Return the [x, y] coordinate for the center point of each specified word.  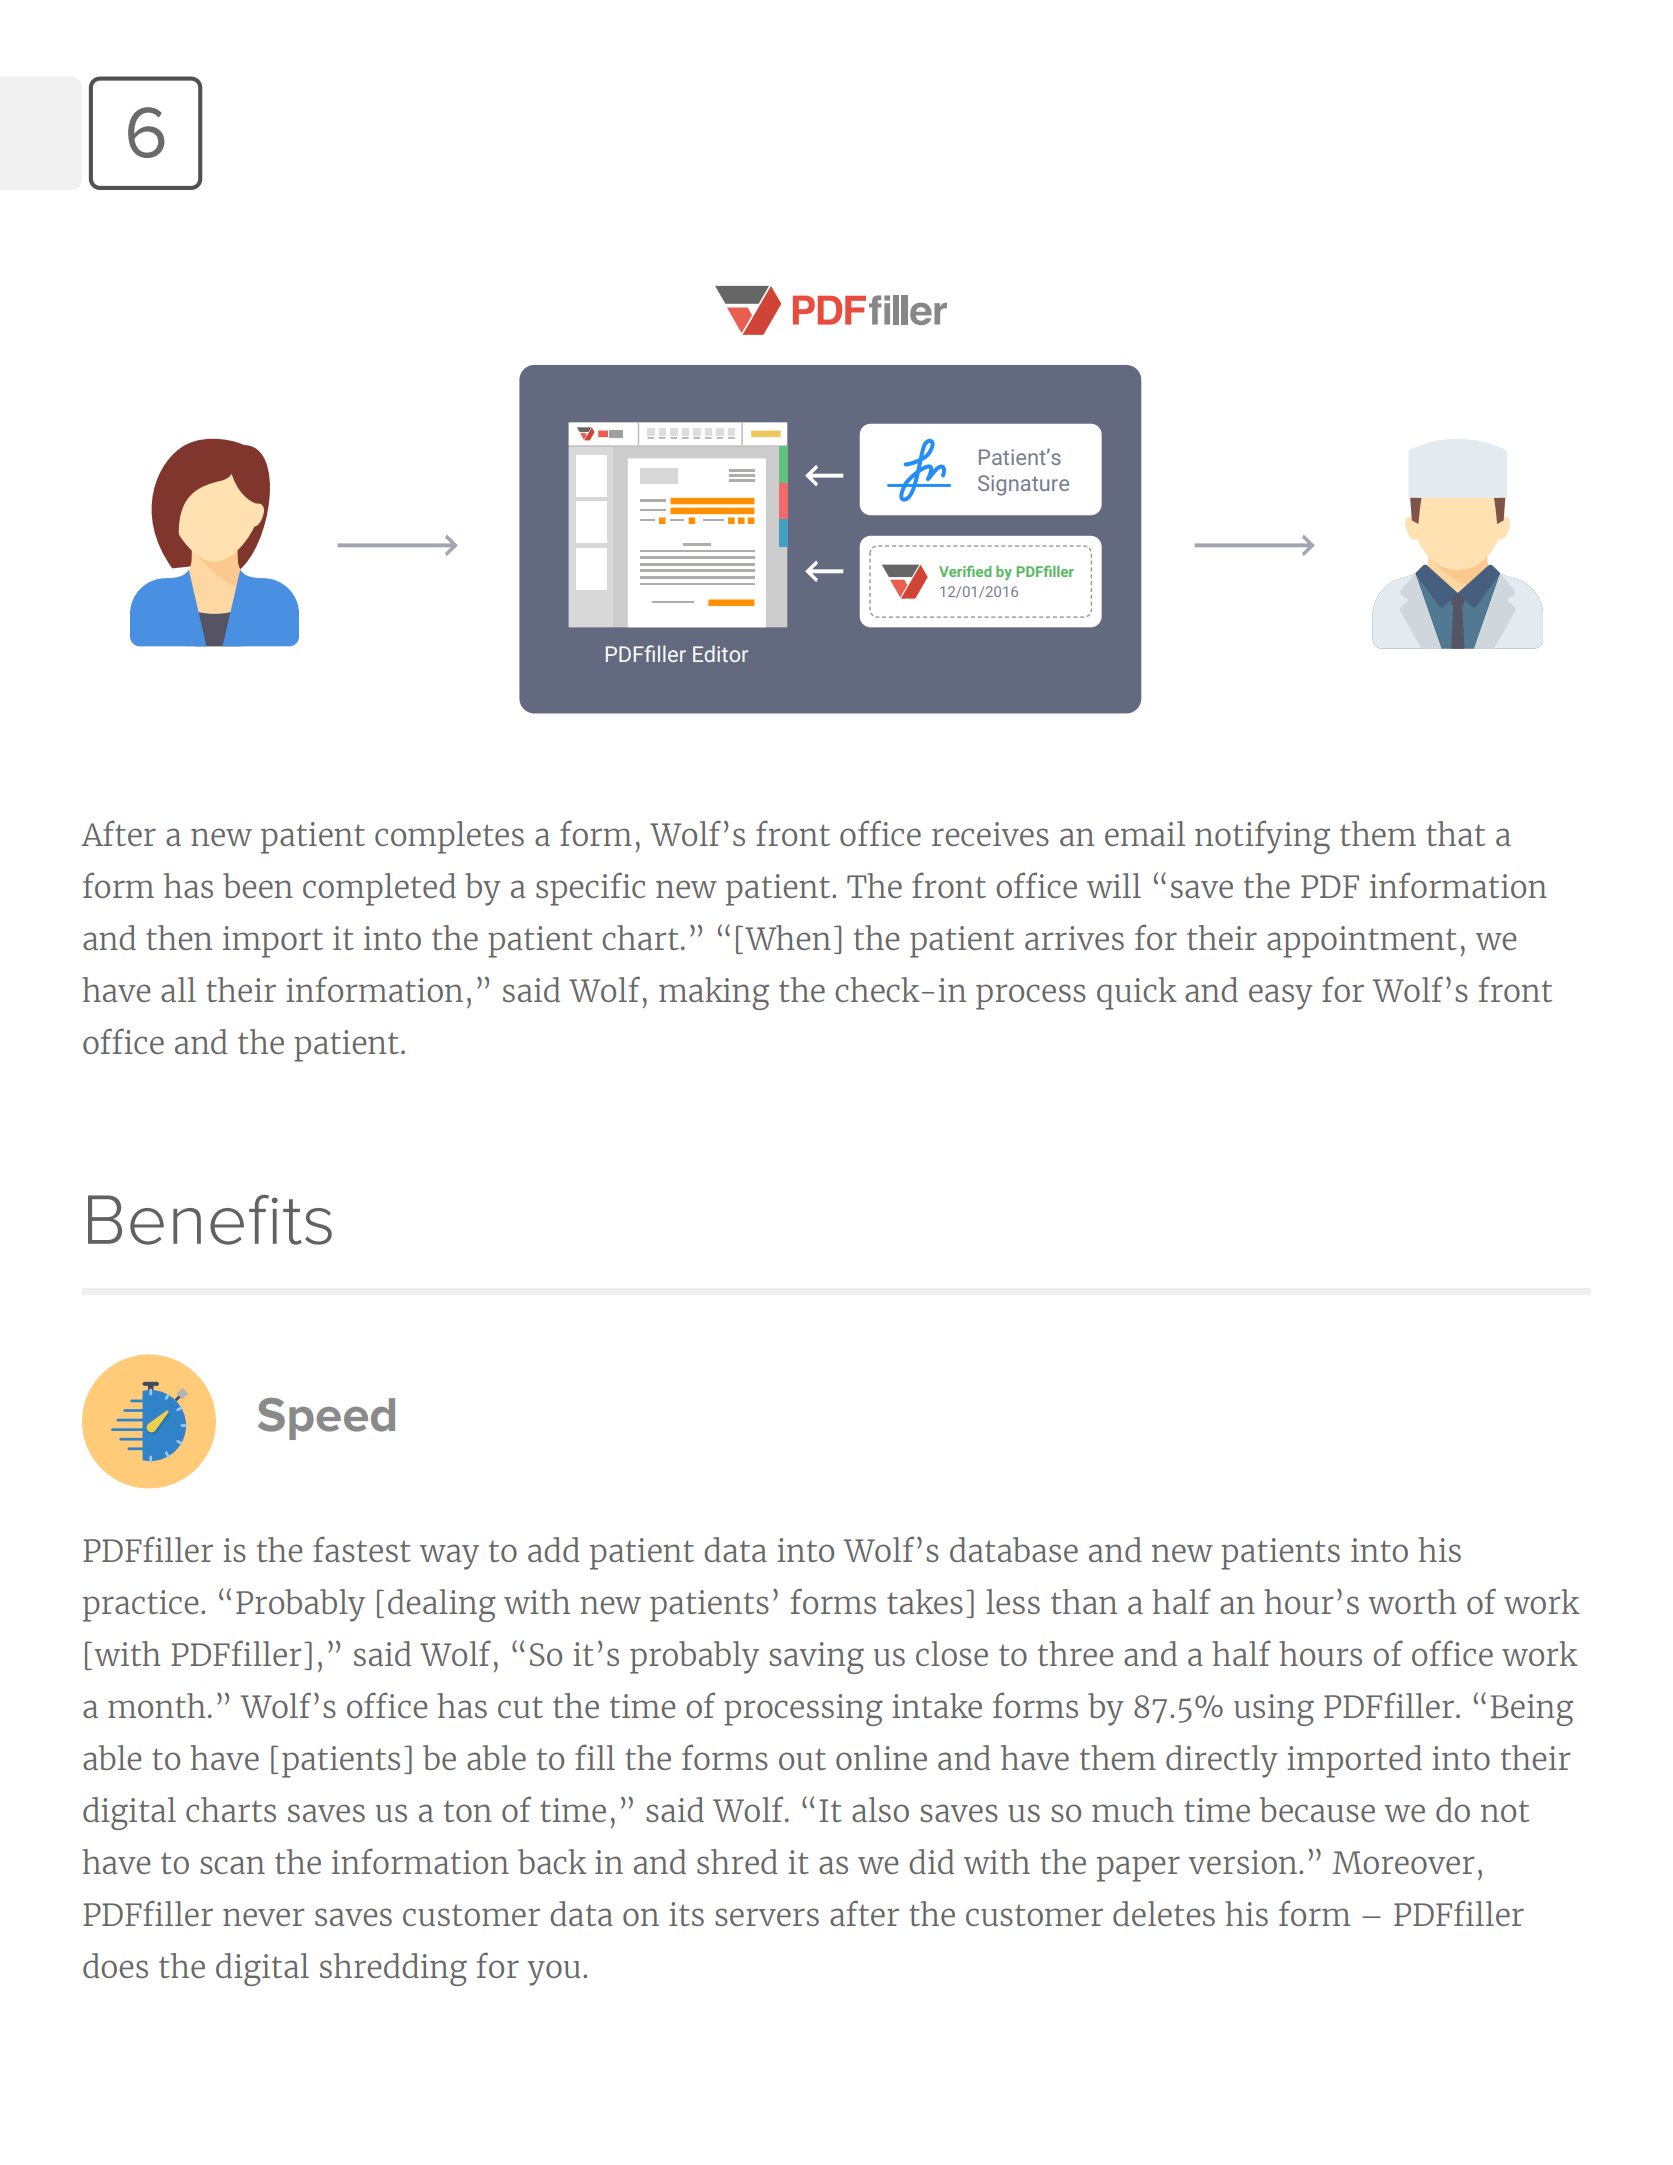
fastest [362, 1549]
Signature [1023, 485]
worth [1412, 1601]
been [258, 885]
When [788, 937]
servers [767, 1917]
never [263, 1917]
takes [925, 1601]
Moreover [1403, 1862]
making [714, 993]
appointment [1362, 942]
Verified [965, 571]
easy [1281, 997]
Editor [720, 653]
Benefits [210, 1220]
